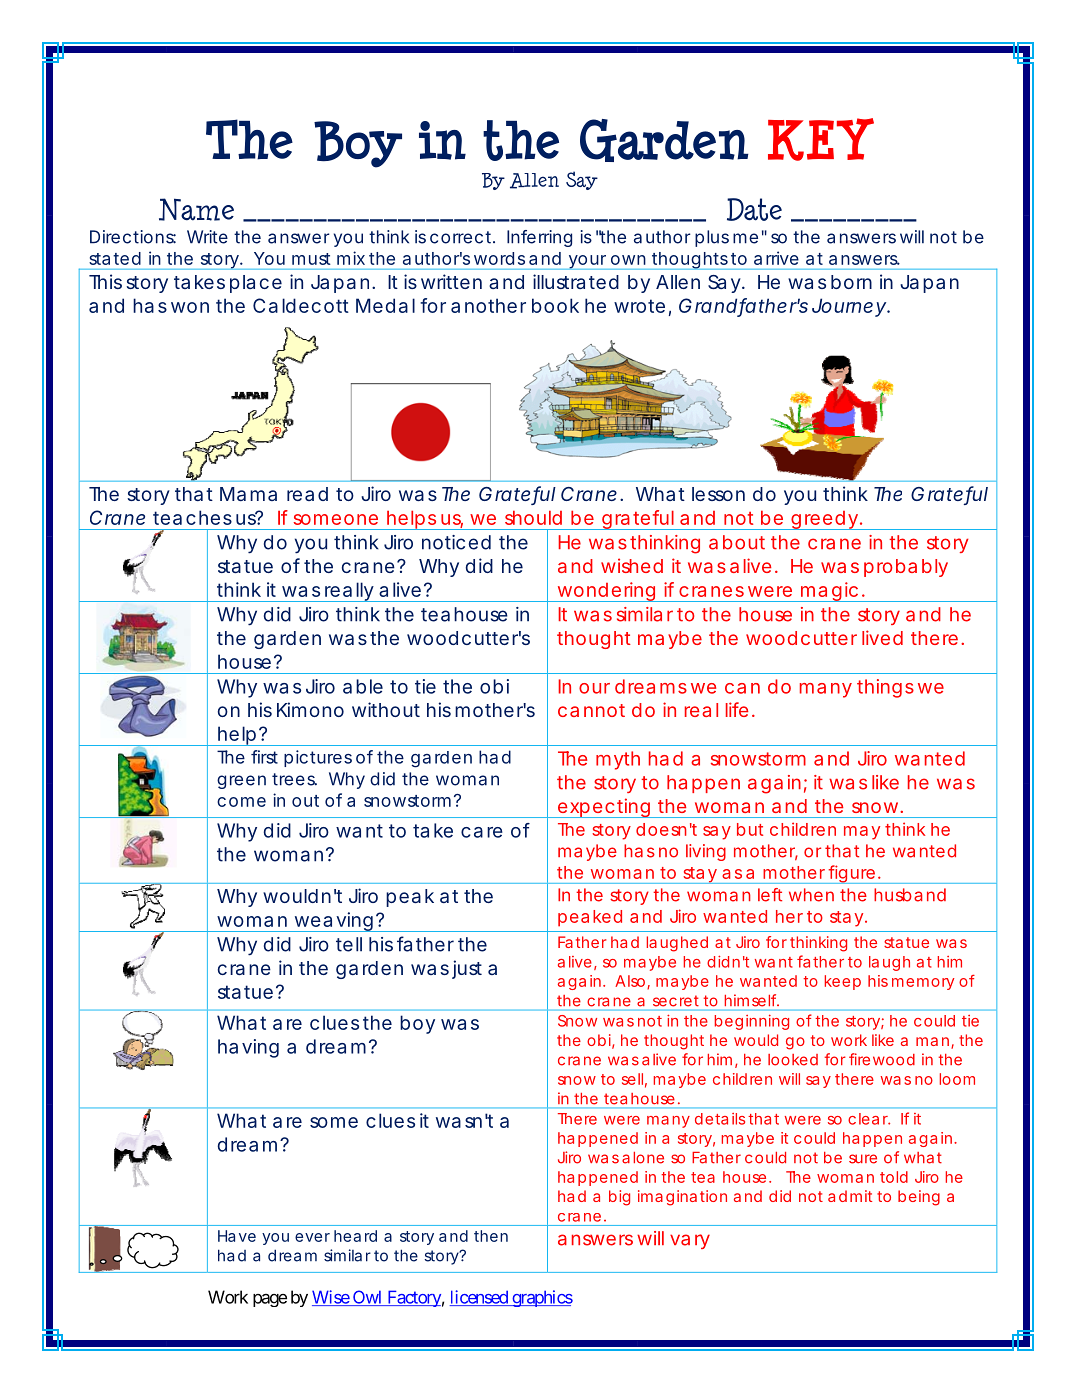 This screenshot has width=1076, height=1393. What do you see at coordinates (821, 139) in the screenshot?
I see `KEY` at bounding box center [821, 139].
